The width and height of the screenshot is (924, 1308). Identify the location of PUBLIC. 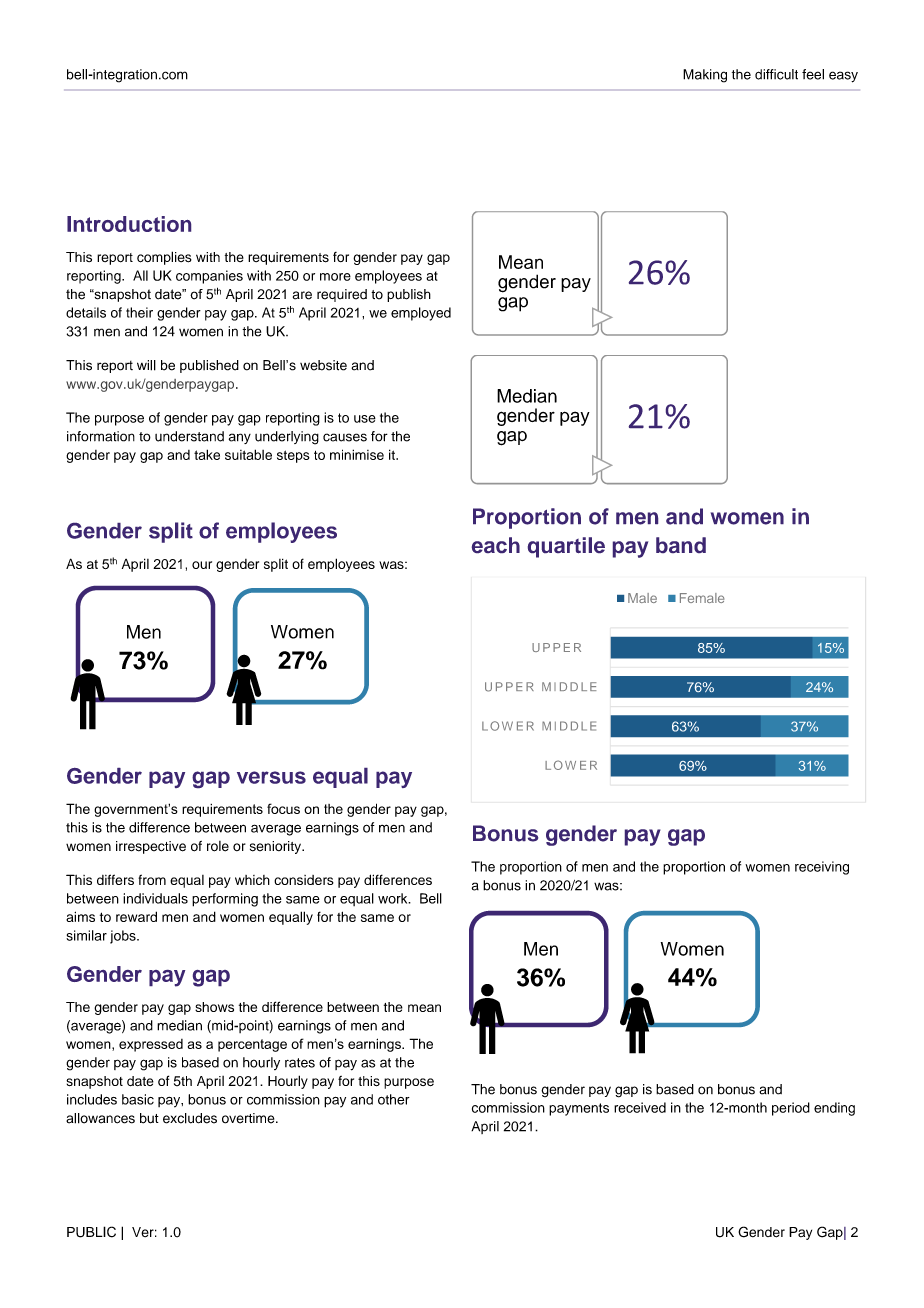
(91, 1232).
